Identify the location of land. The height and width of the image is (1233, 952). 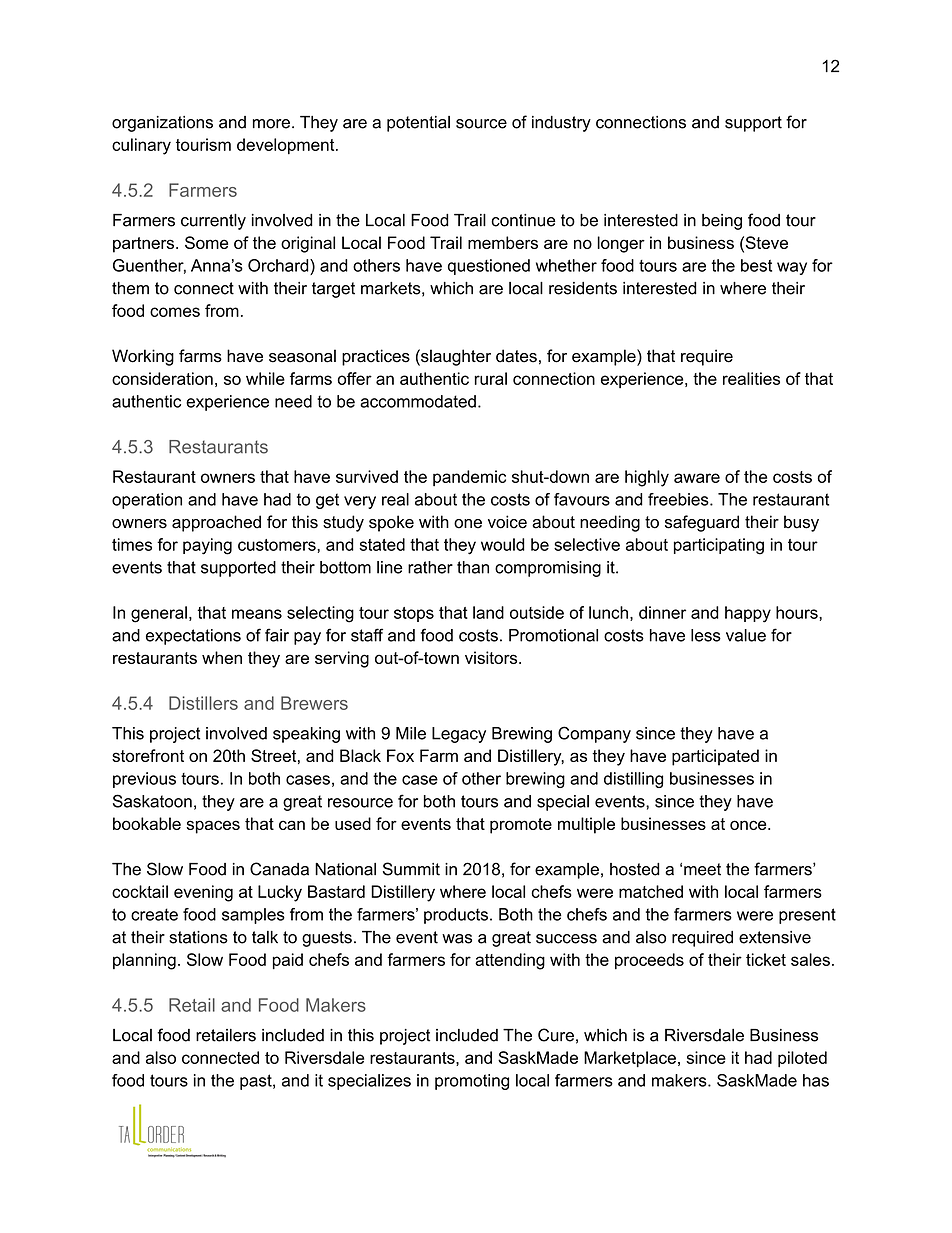
(488, 612).
